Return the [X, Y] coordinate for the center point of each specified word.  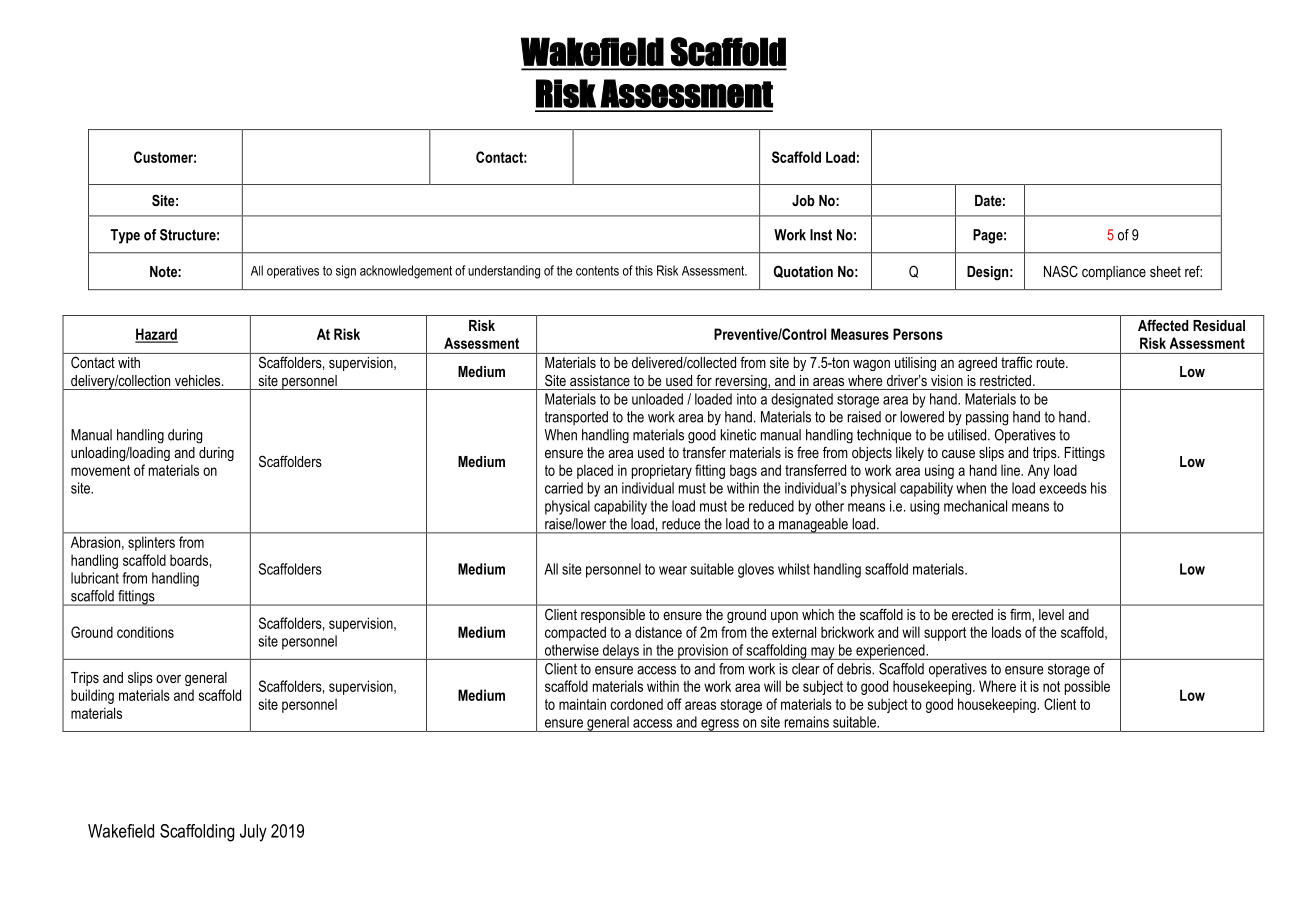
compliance [1114, 273]
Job [803, 200]
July [253, 833]
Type [125, 236]
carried [564, 488]
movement [100, 470]
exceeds [1063, 488]
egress [720, 725]
